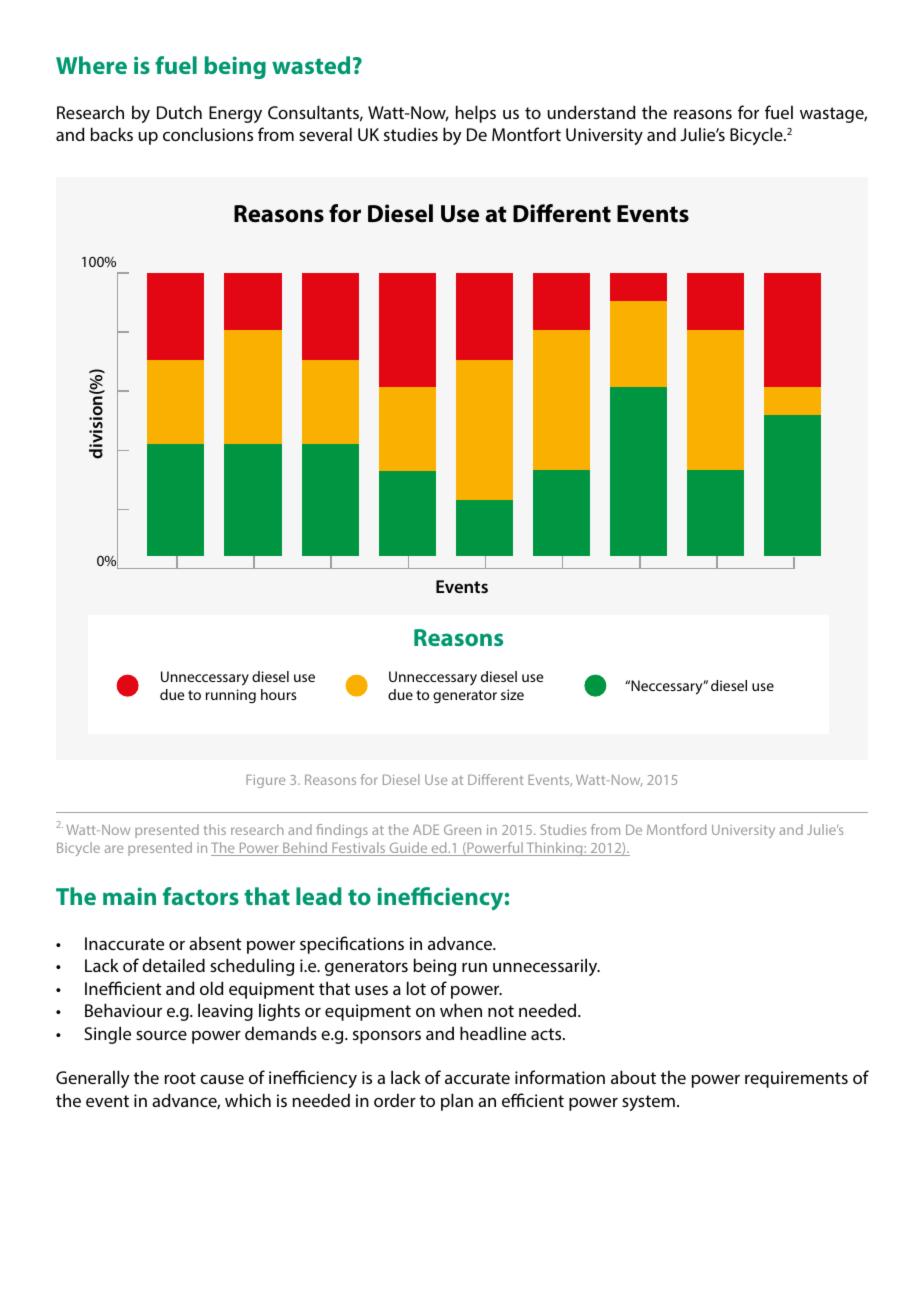 This screenshot has height=1308, width=924. I want to click on running, so click(231, 696).
